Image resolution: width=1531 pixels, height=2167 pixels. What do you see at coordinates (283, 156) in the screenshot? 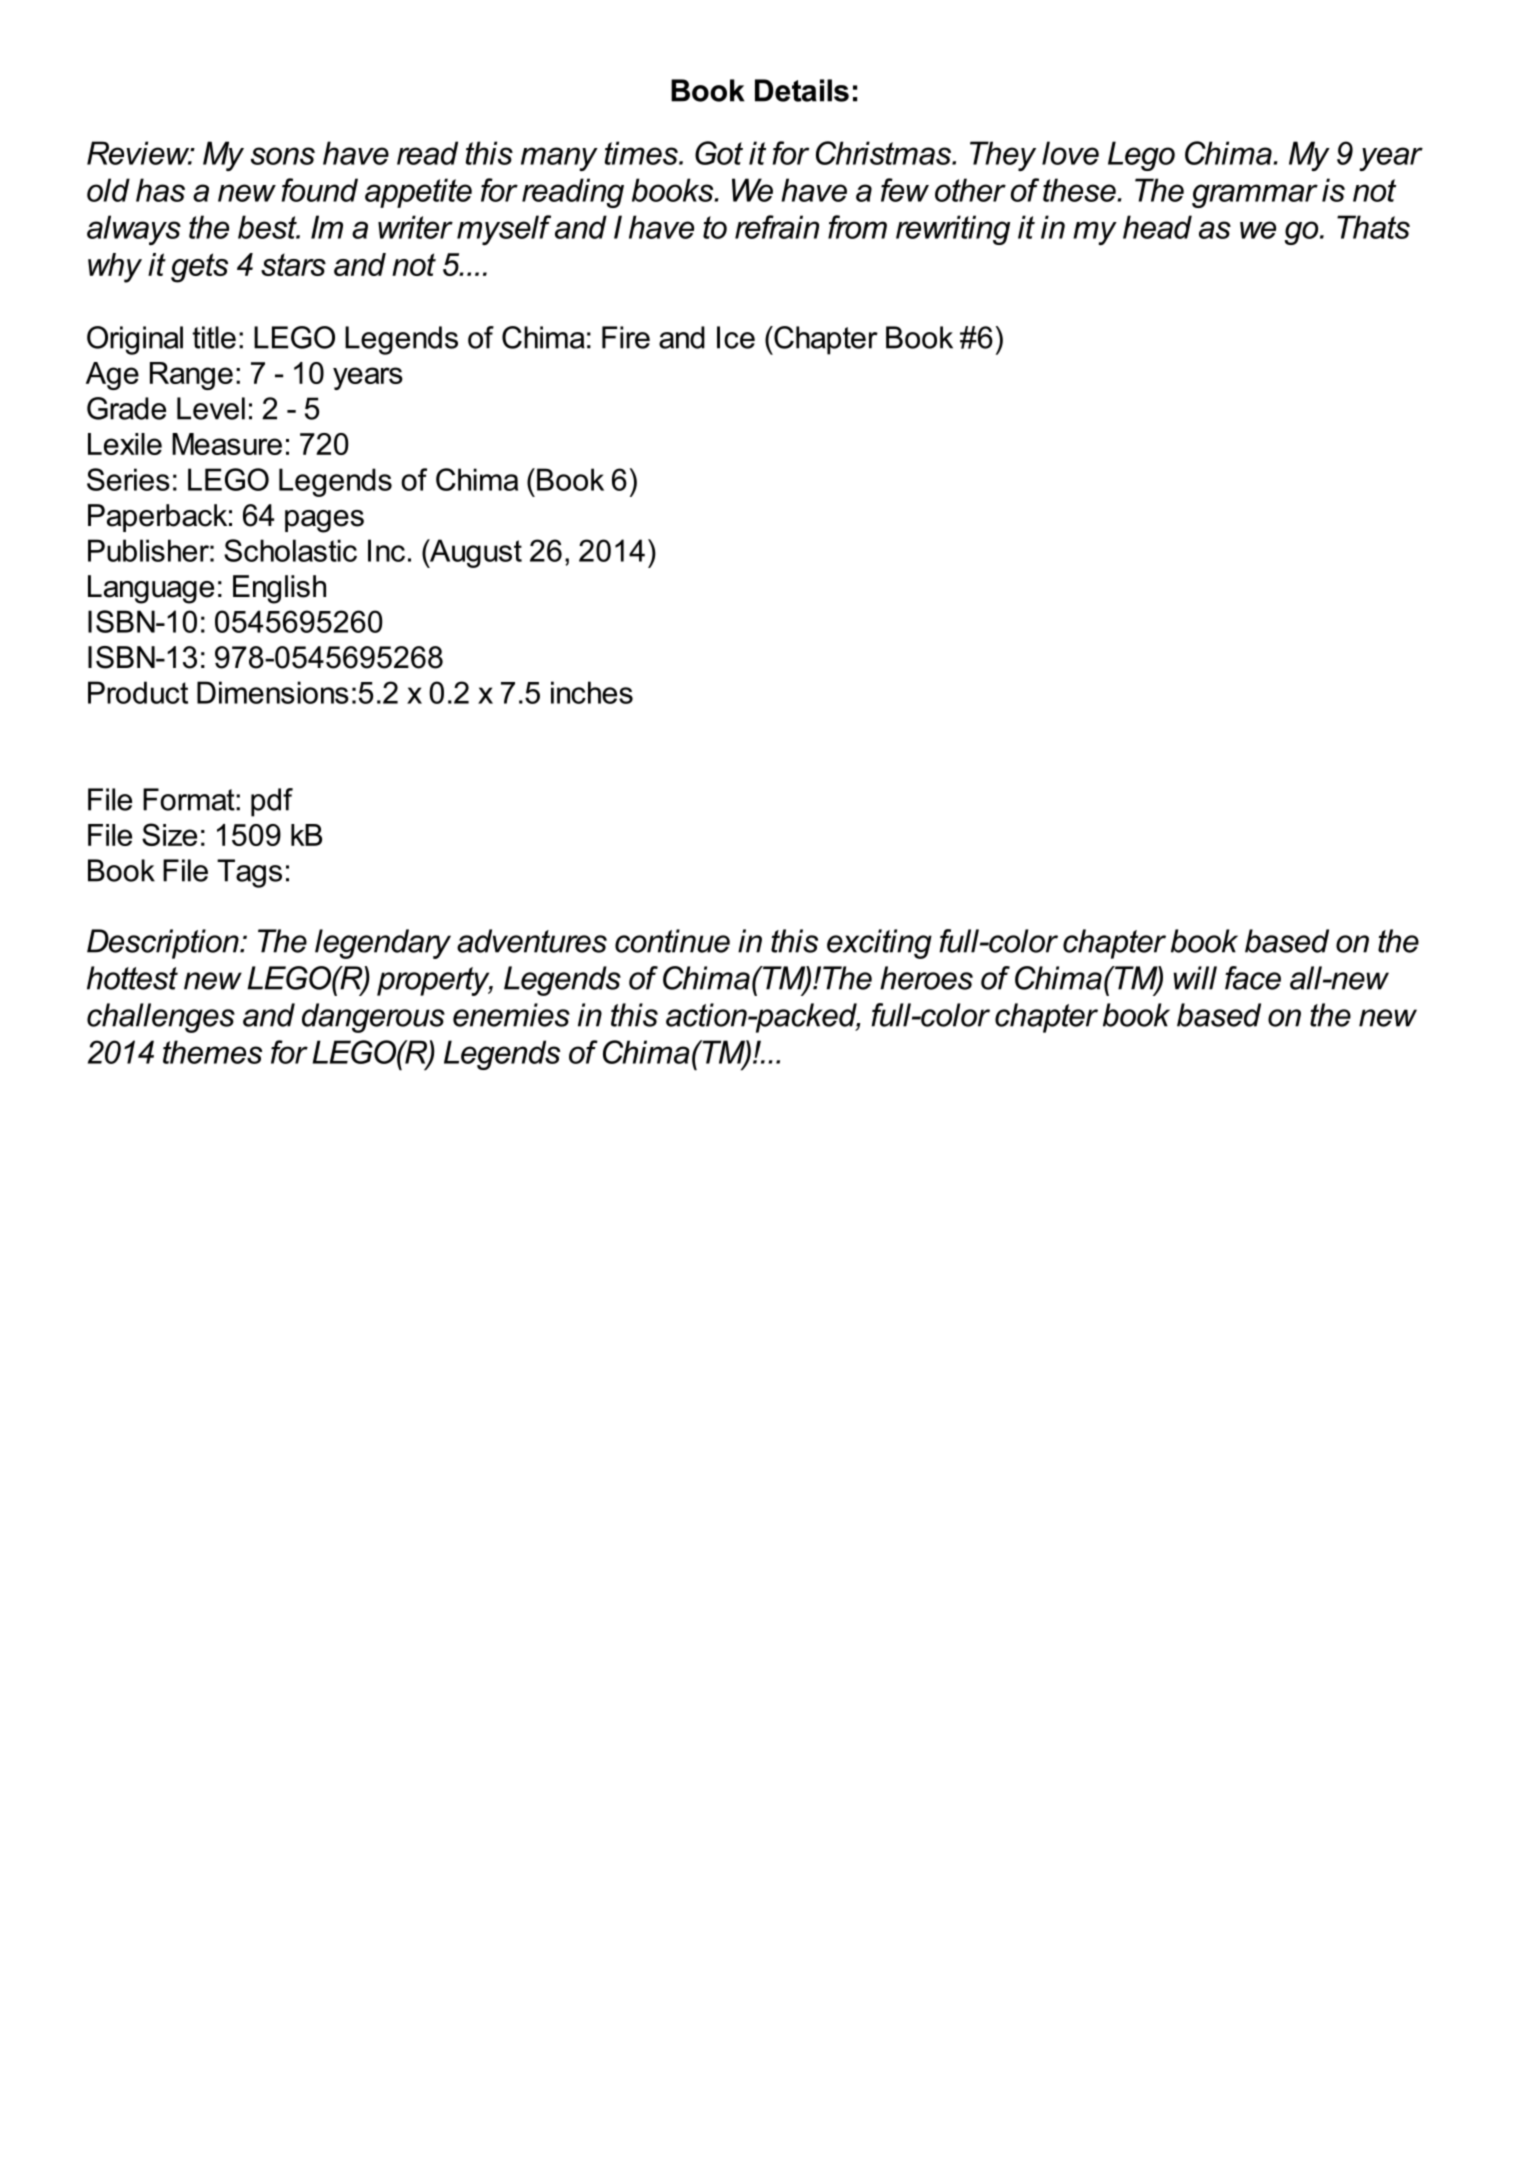
I see `sons` at bounding box center [283, 156].
